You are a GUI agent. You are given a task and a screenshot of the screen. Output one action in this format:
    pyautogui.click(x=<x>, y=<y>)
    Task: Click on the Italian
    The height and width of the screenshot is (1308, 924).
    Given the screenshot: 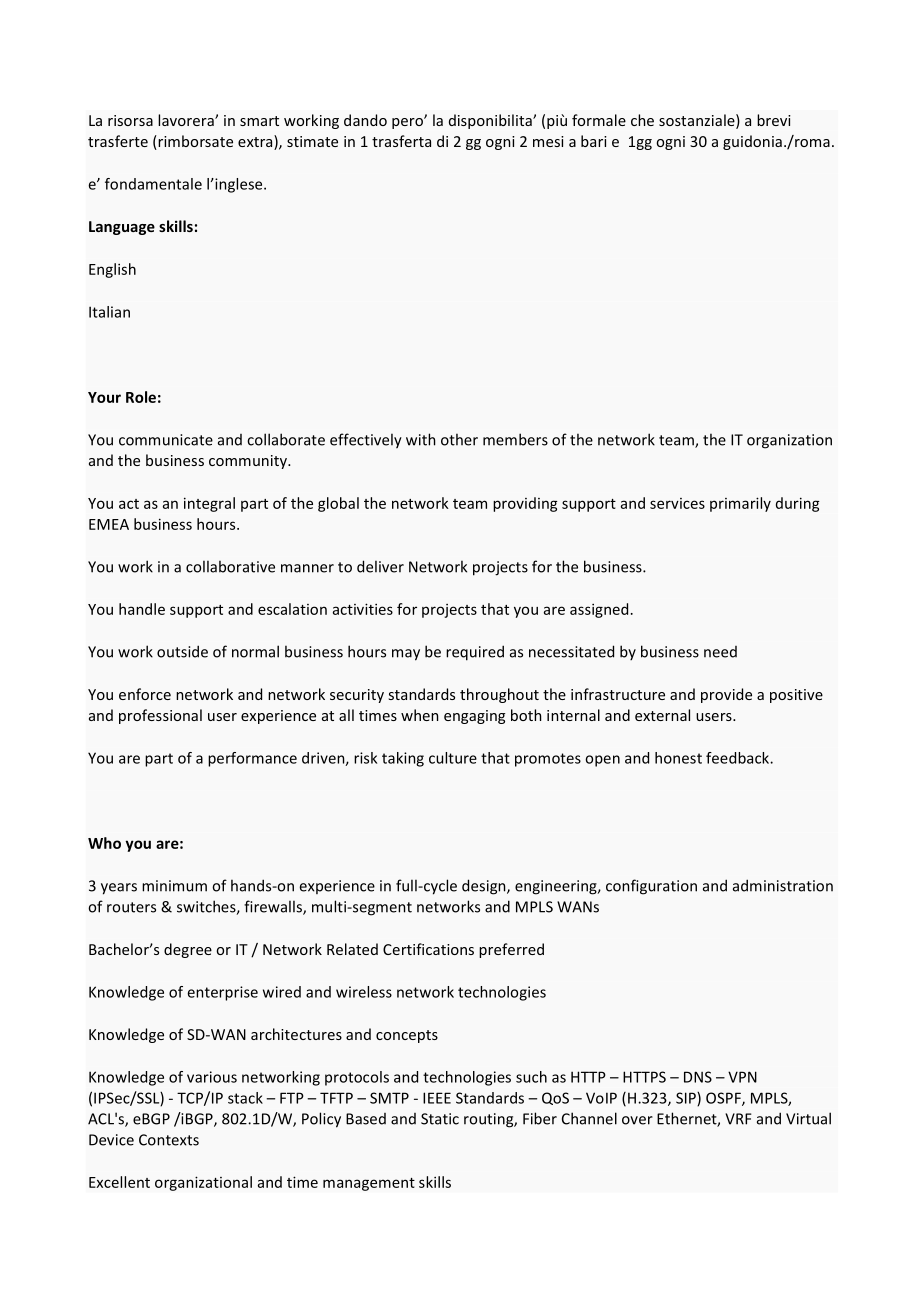 What is the action you would take?
    pyautogui.click(x=109, y=312)
